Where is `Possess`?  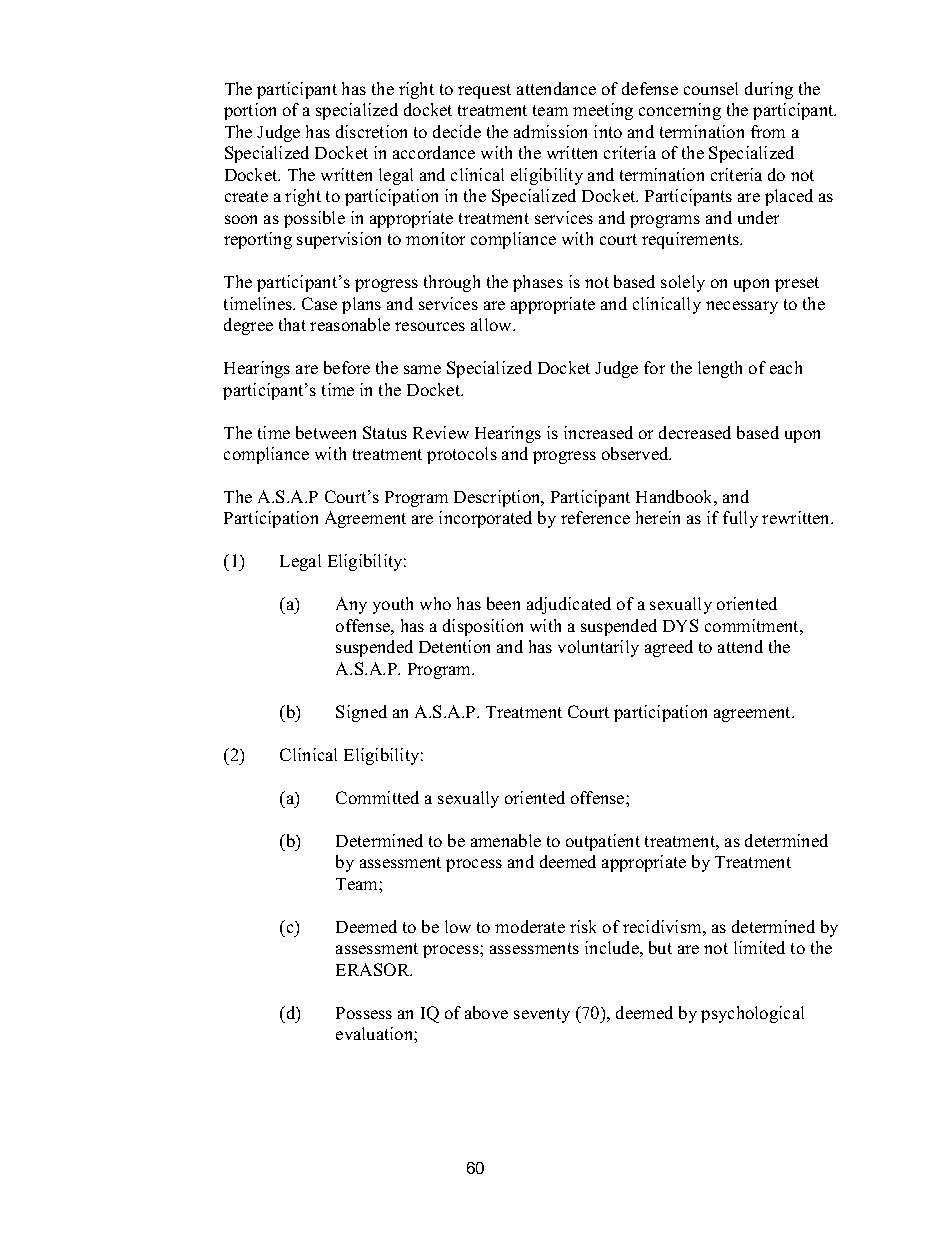
Possess is located at coordinates (364, 1013).
